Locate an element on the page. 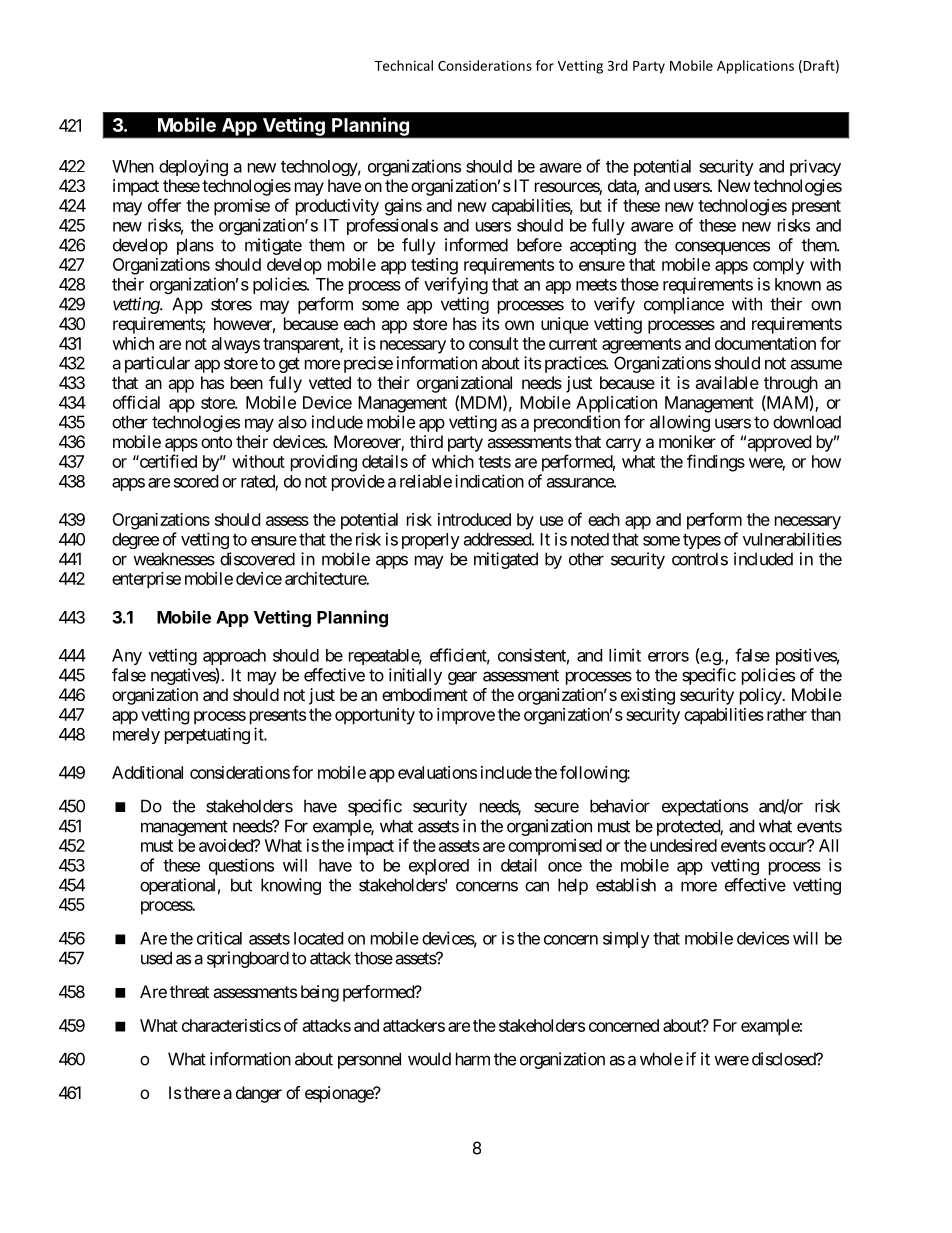  available is located at coordinates (727, 382).
